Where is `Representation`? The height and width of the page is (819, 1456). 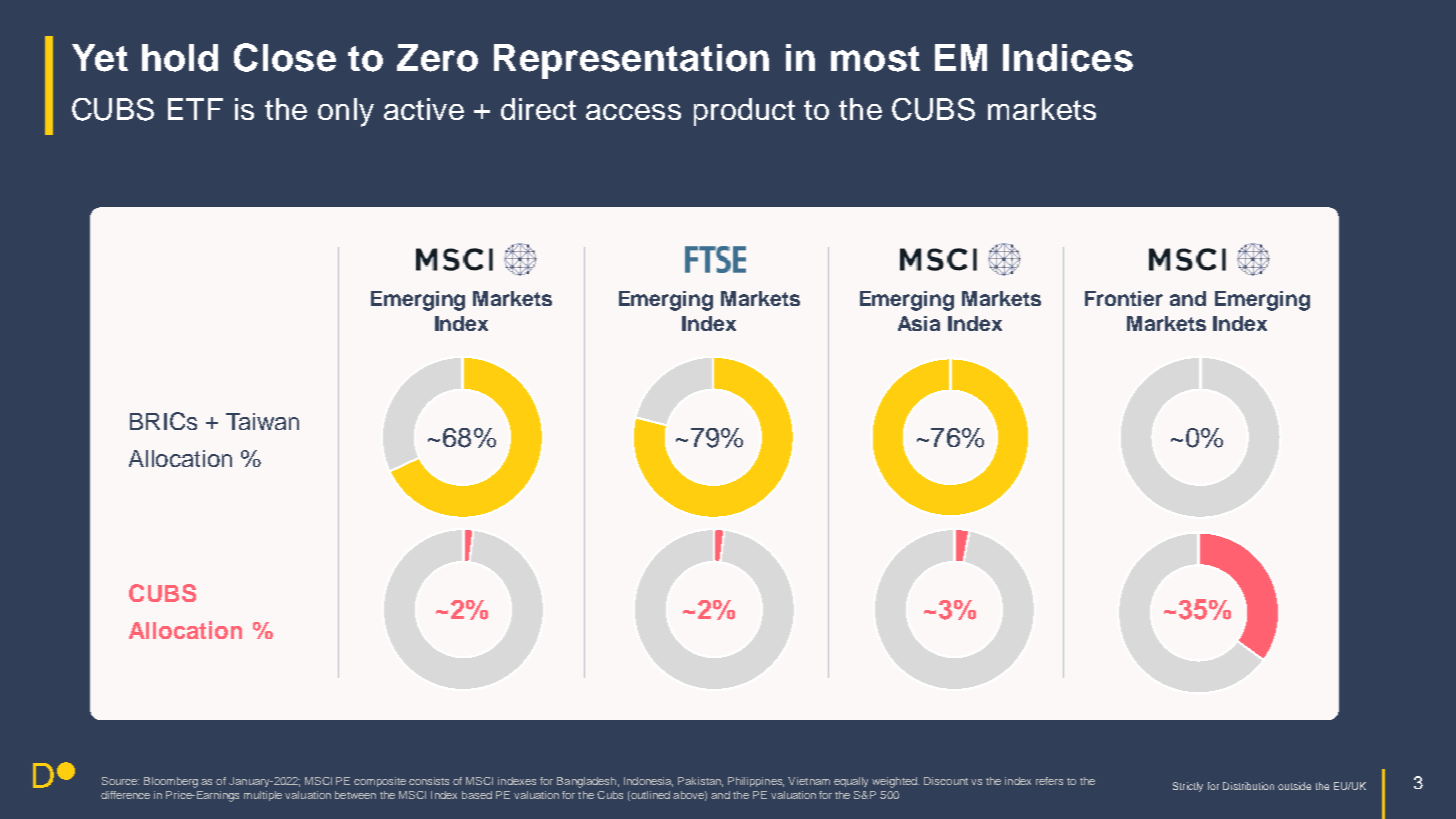
Representation is located at coordinates (631, 61).
